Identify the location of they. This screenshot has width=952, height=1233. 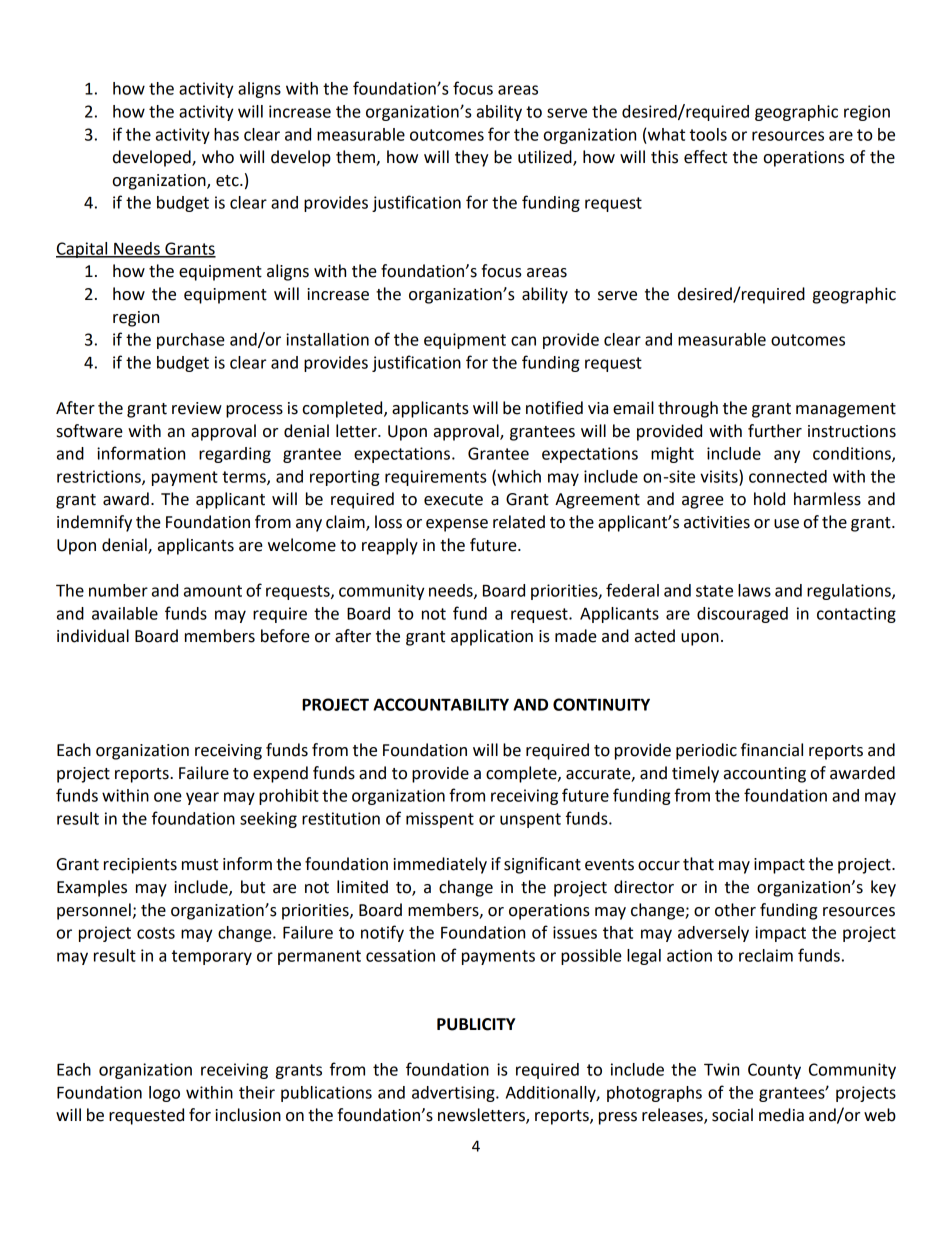
(472, 158).
